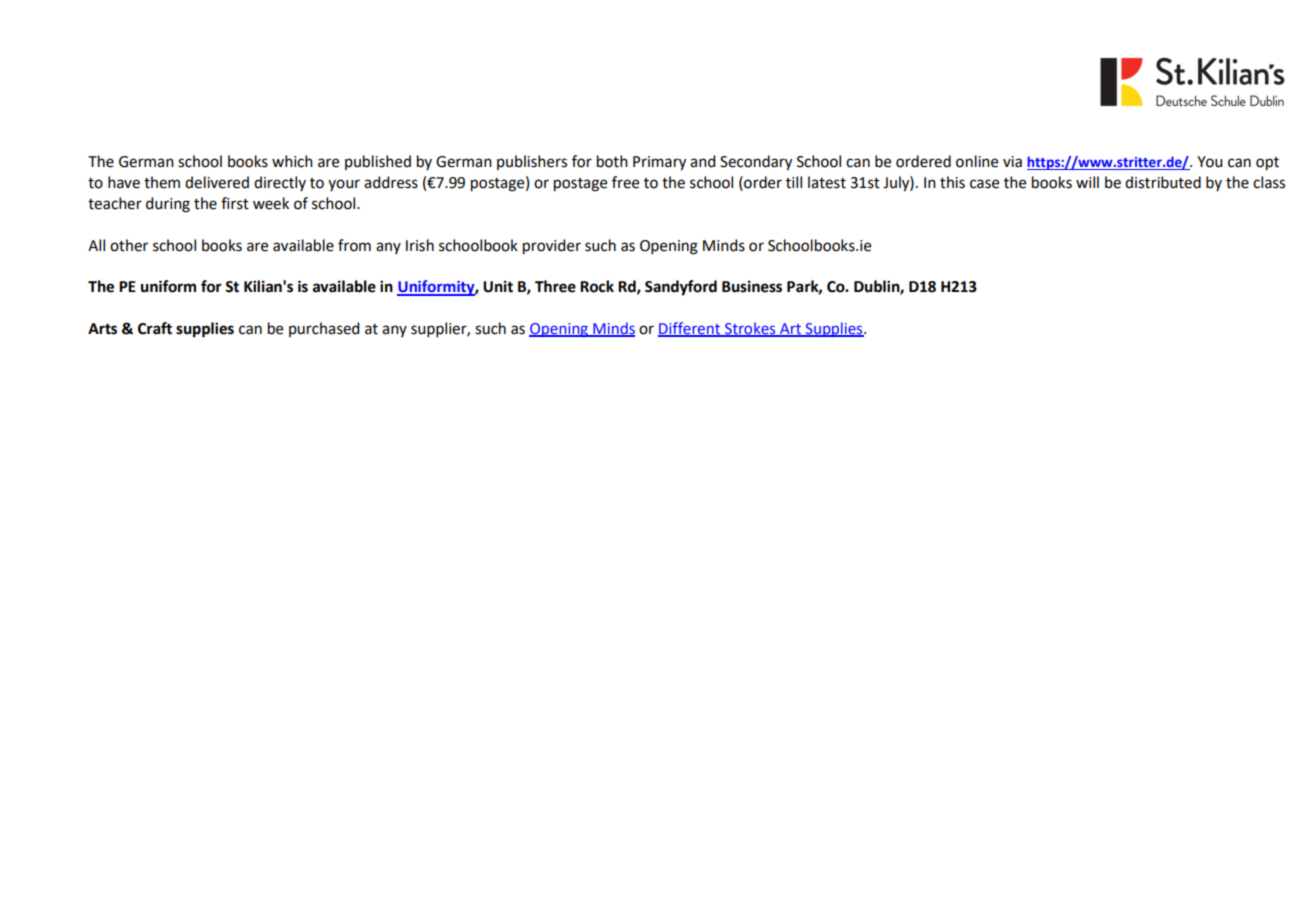 The height and width of the document is (924, 1308). I want to click on free, so click(625, 182).
